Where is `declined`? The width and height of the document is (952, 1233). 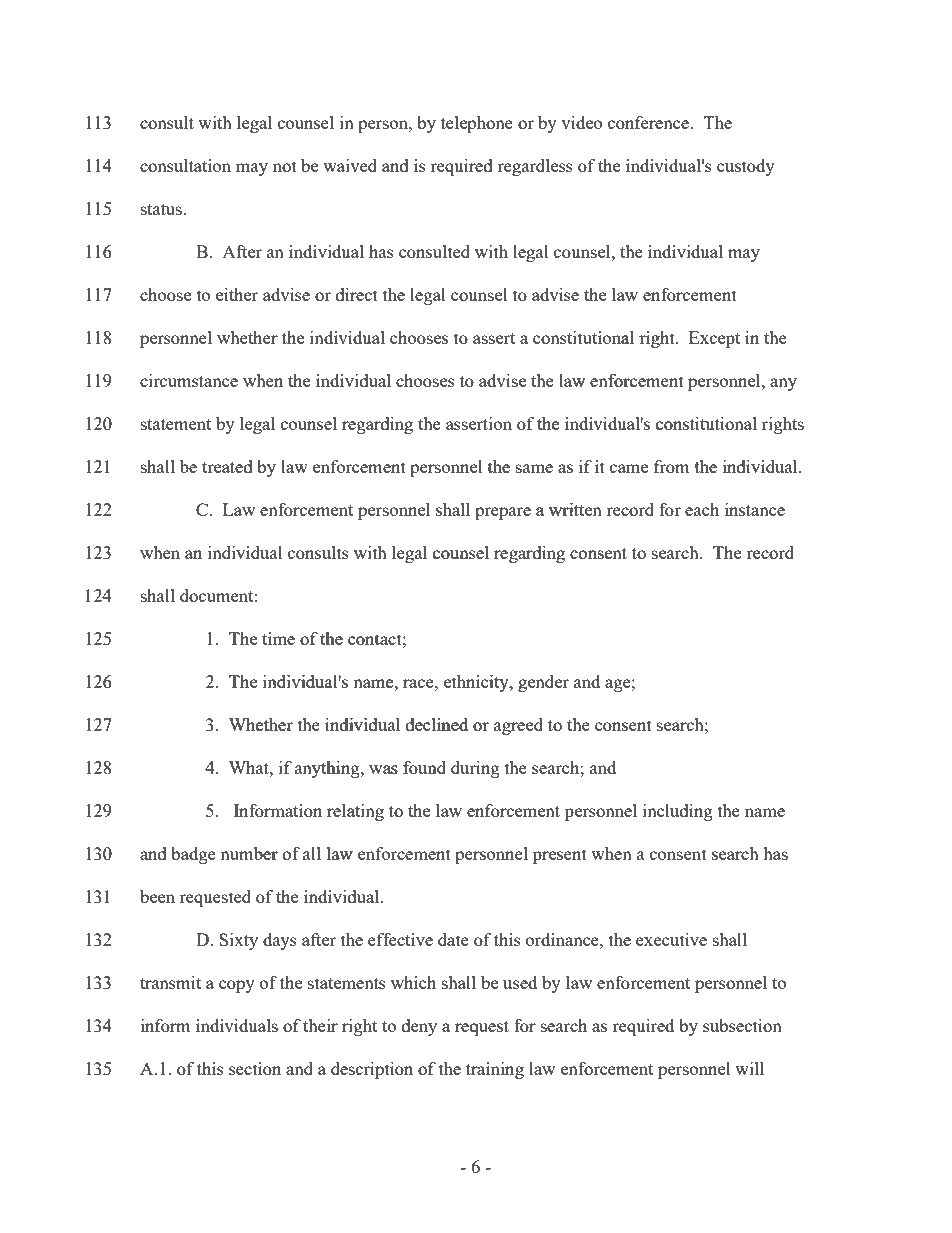 declined is located at coordinates (437, 724).
